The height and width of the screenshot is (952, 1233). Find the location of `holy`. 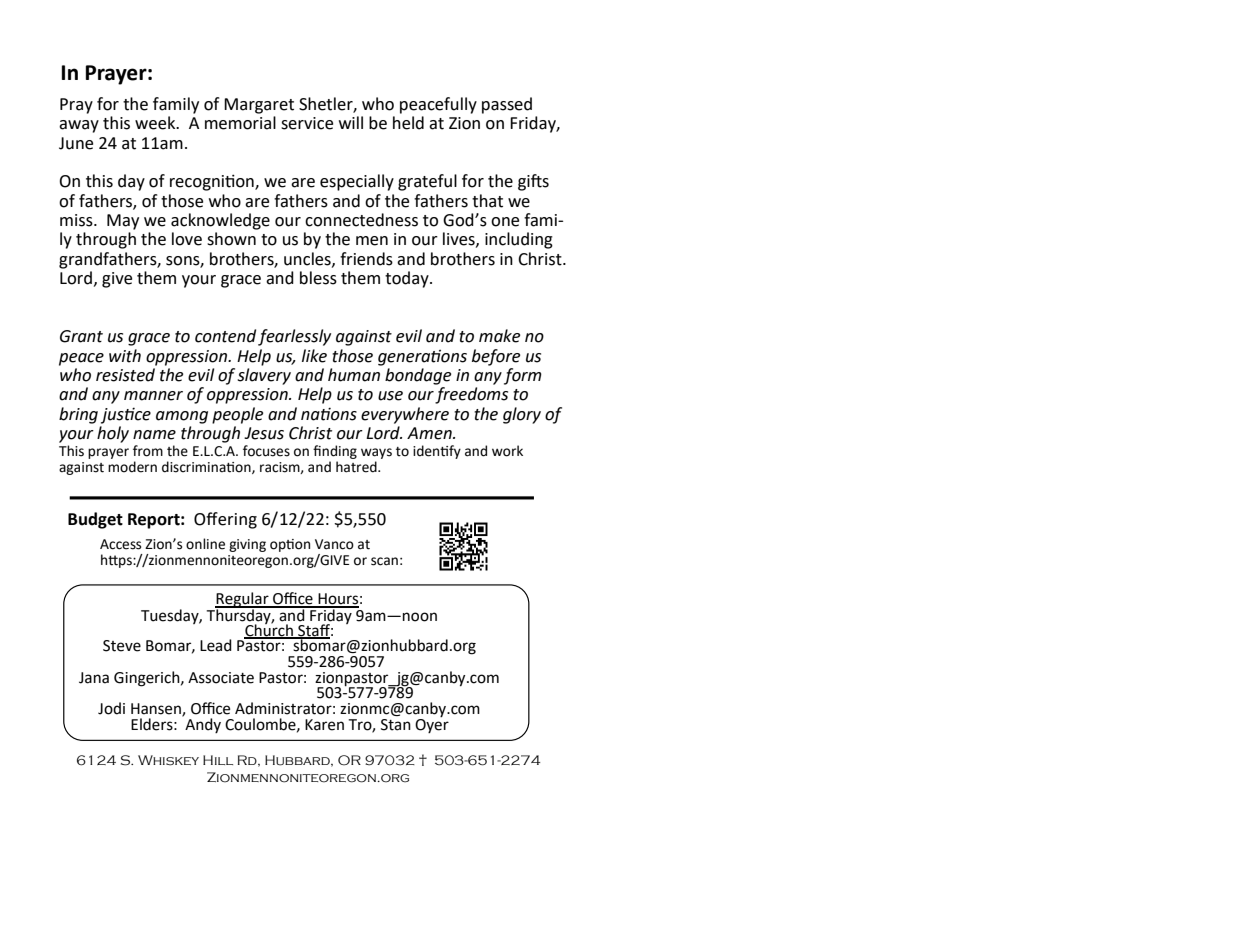

holy is located at coordinates (113, 434).
